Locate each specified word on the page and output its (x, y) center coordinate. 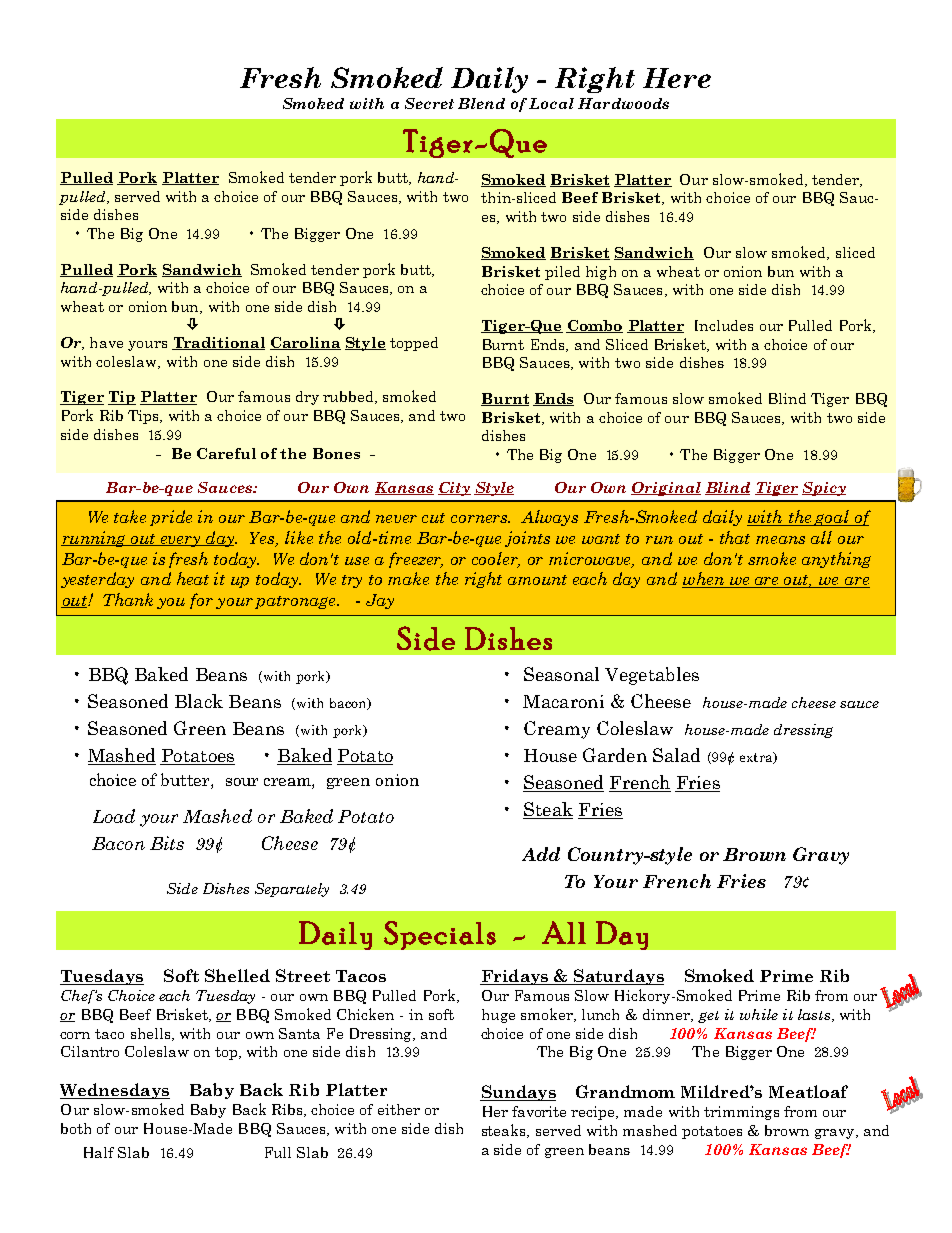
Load (114, 816)
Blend (481, 103)
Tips (144, 417)
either (399, 1109)
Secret (429, 103)
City (454, 489)
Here (677, 78)
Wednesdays (115, 1091)
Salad (676, 755)
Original (666, 489)
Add (541, 854)
